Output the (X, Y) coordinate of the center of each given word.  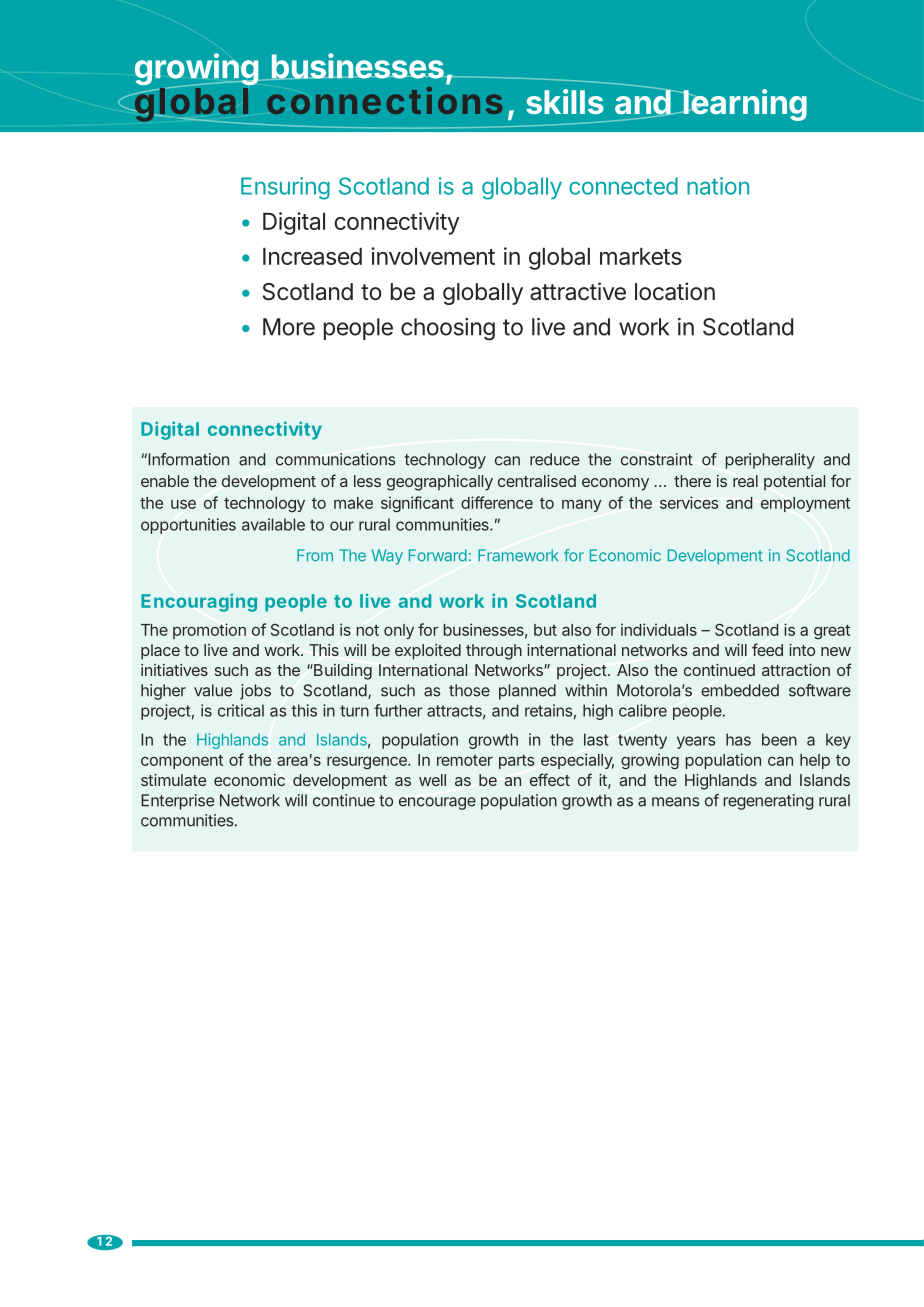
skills (565, 101)
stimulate (173, 780)
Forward (438, 555)
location (675, 291)
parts (516, 761)
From (315, 555)
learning (744, 105)
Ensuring (285, 188)
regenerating (769, 802)
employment (805, 504)
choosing (448, 329)
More (289, 327)
